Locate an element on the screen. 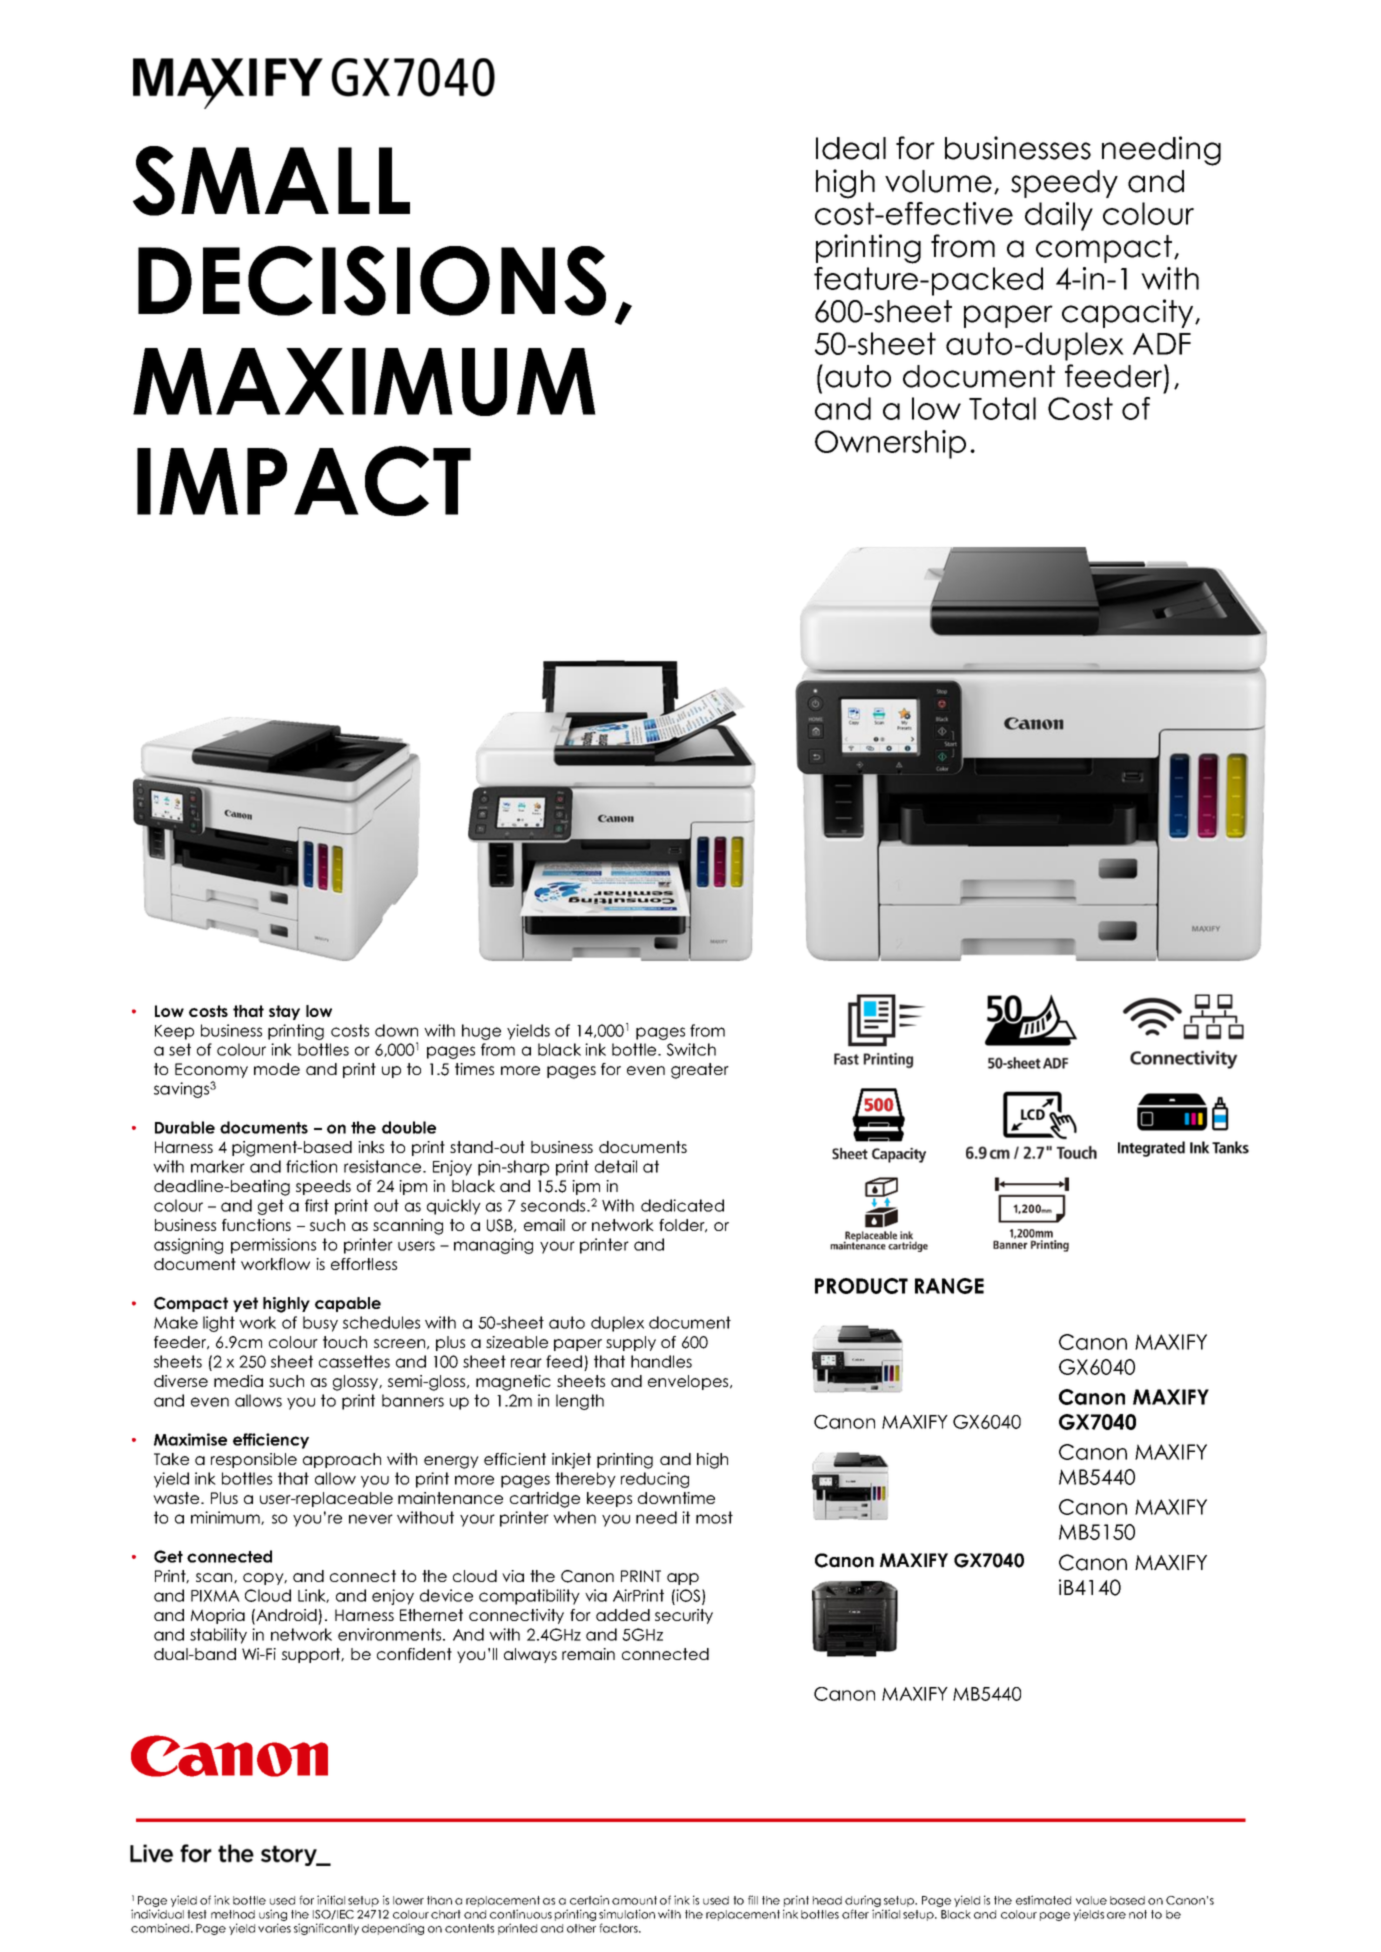 The height and width of the screenshot is (1952, 1381). Switch is located at coordinates (691, 1049).
